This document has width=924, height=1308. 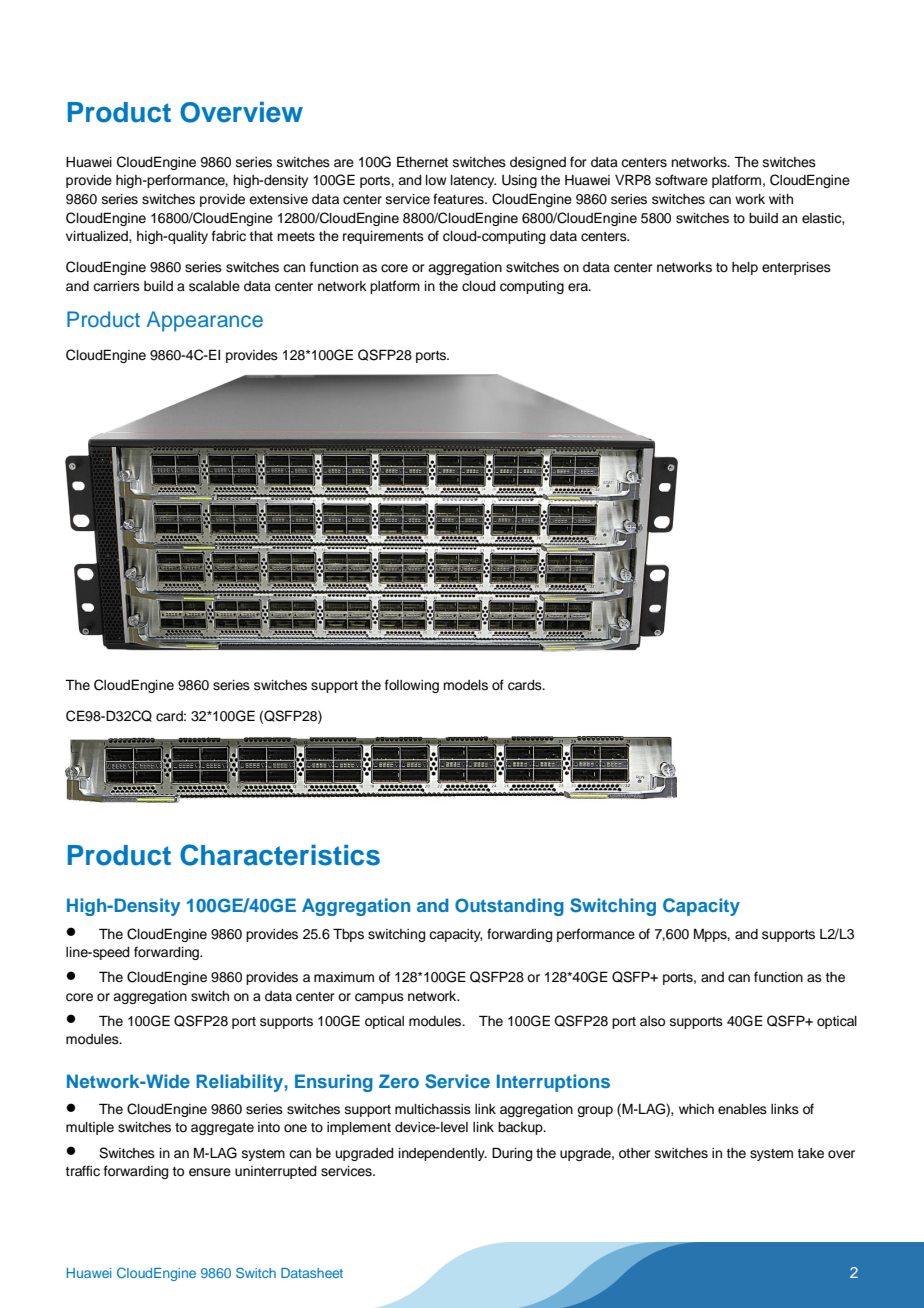 What do you see at coordinates (681, 180) in the document?
I see `software` at bounding box center [681, 180].
